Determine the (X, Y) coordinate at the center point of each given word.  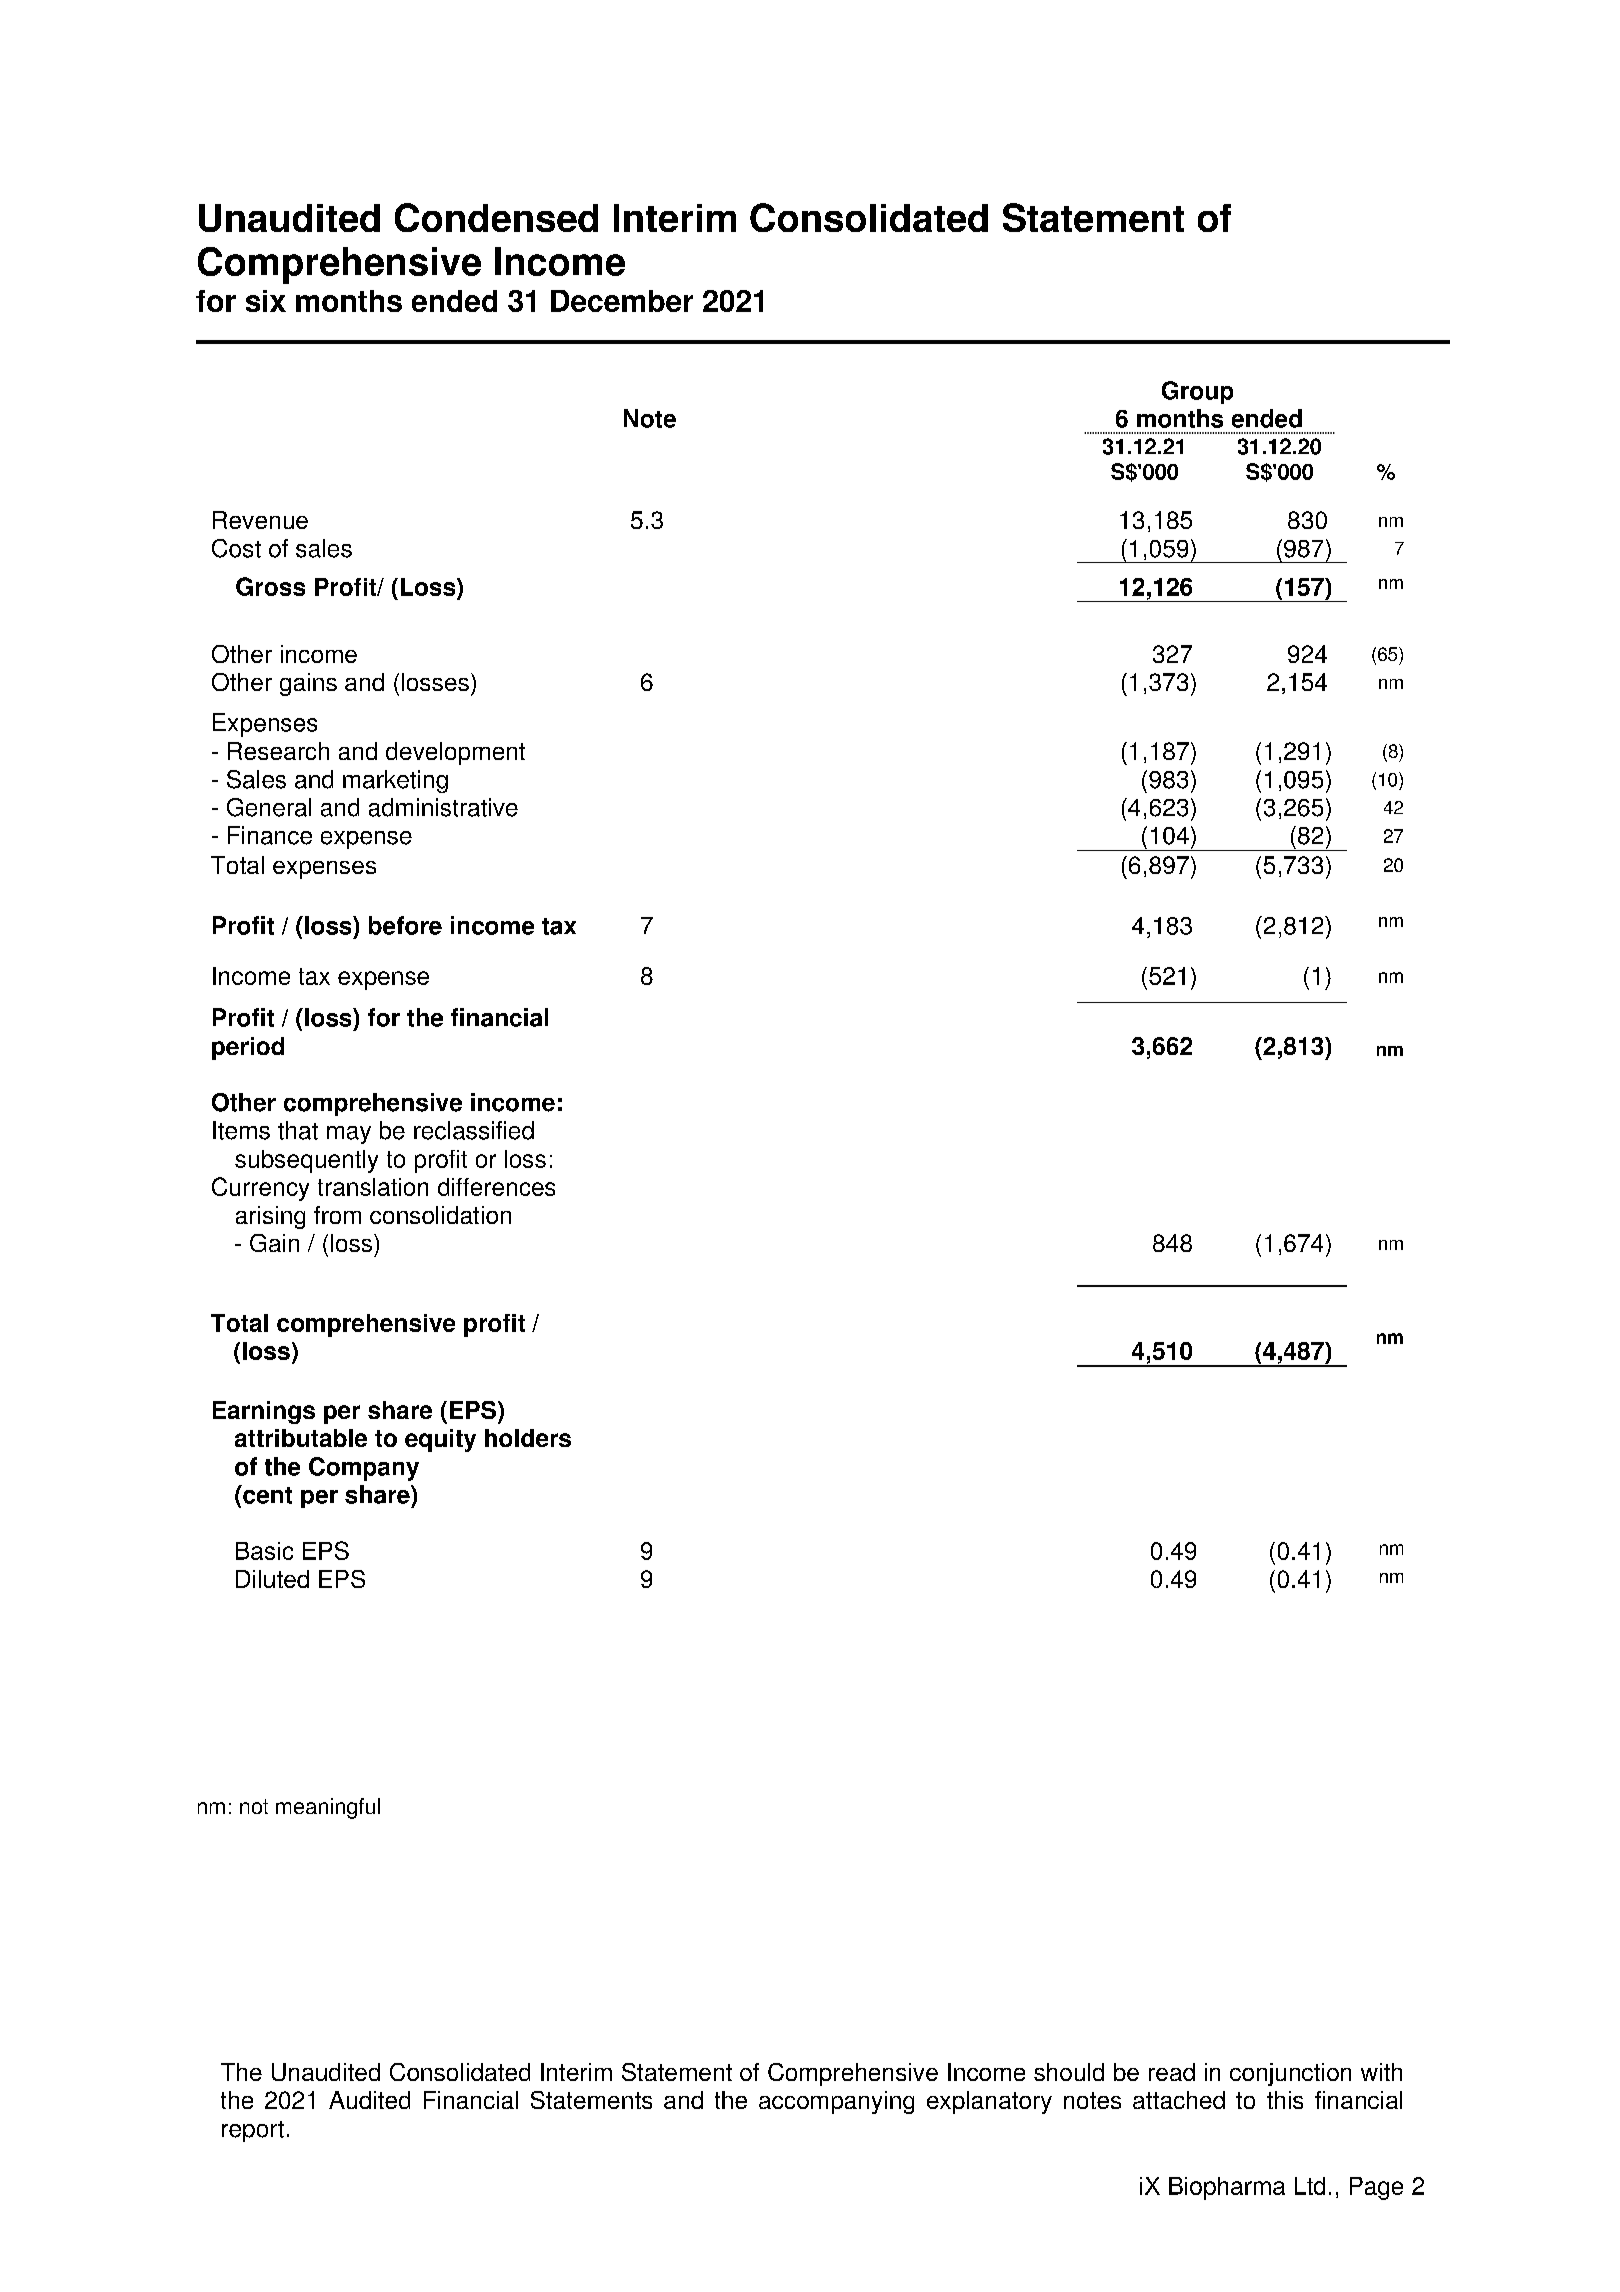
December (622, 301)
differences (496, 1187)
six (266, 301)
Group (1197, 392)
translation (373, 1187)
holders (528, 1438)
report (253, 2131)
